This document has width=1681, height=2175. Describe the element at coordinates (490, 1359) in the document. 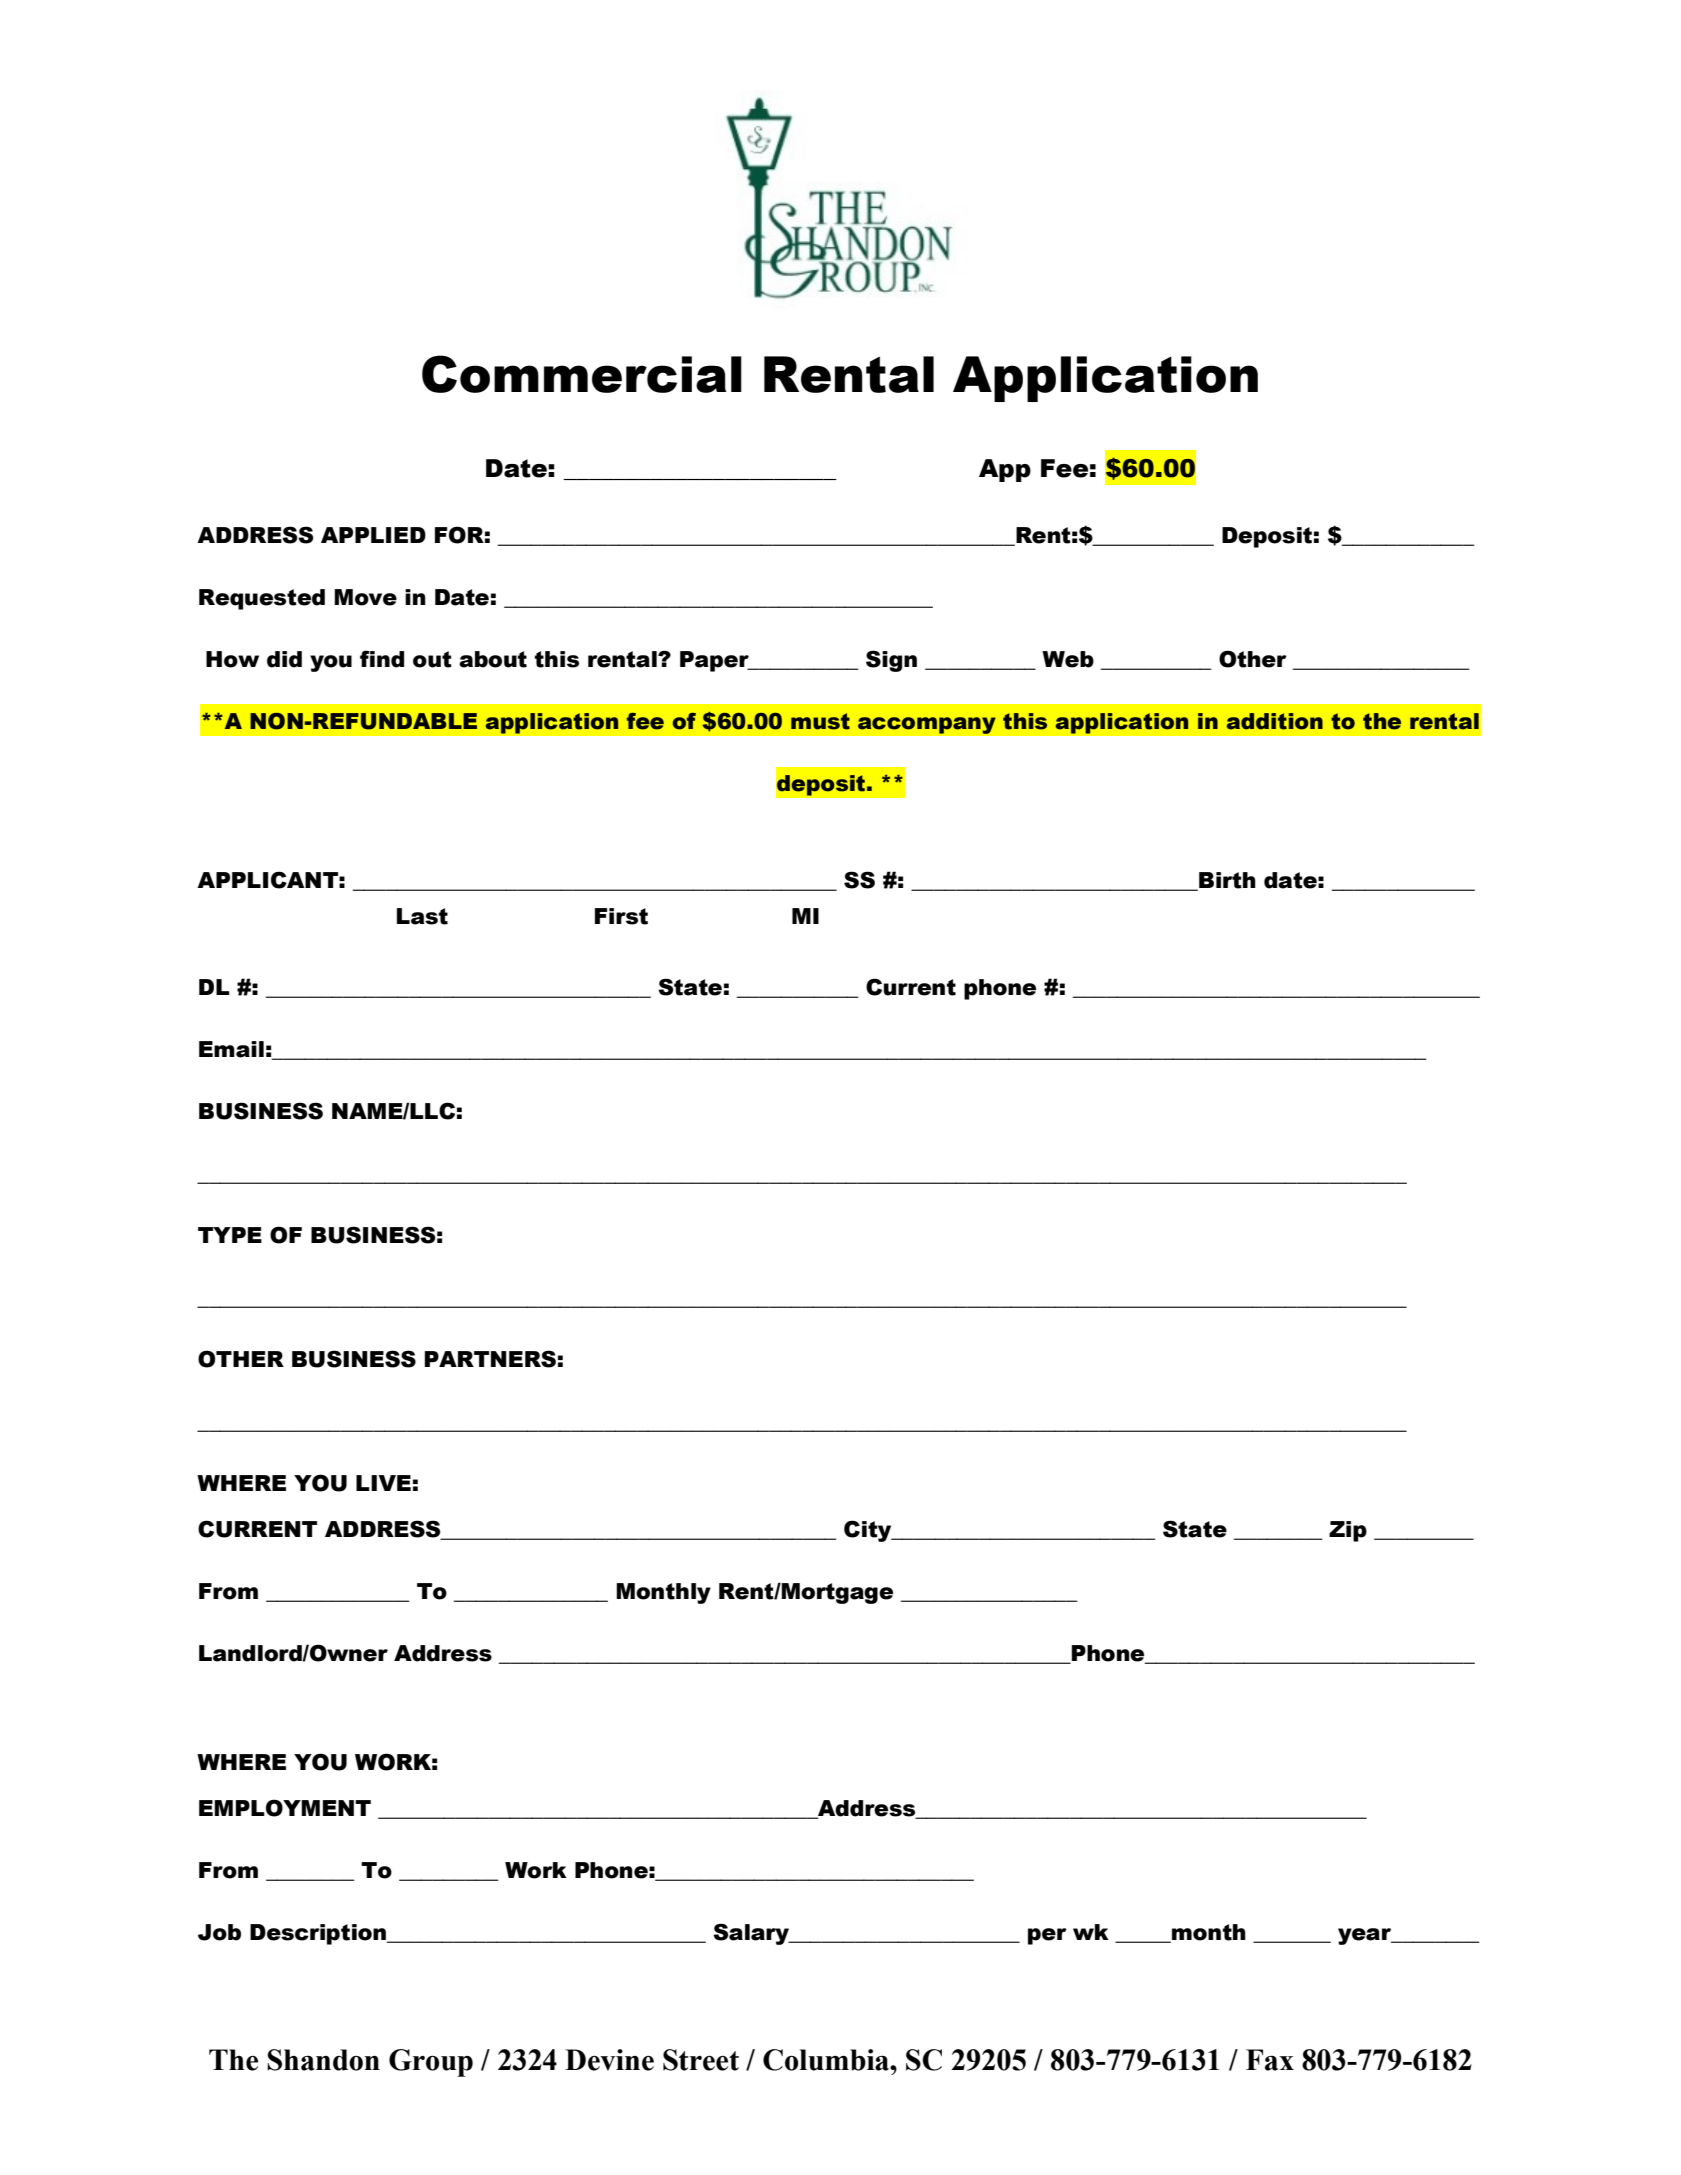

I see `PARTNERS` at that location.
